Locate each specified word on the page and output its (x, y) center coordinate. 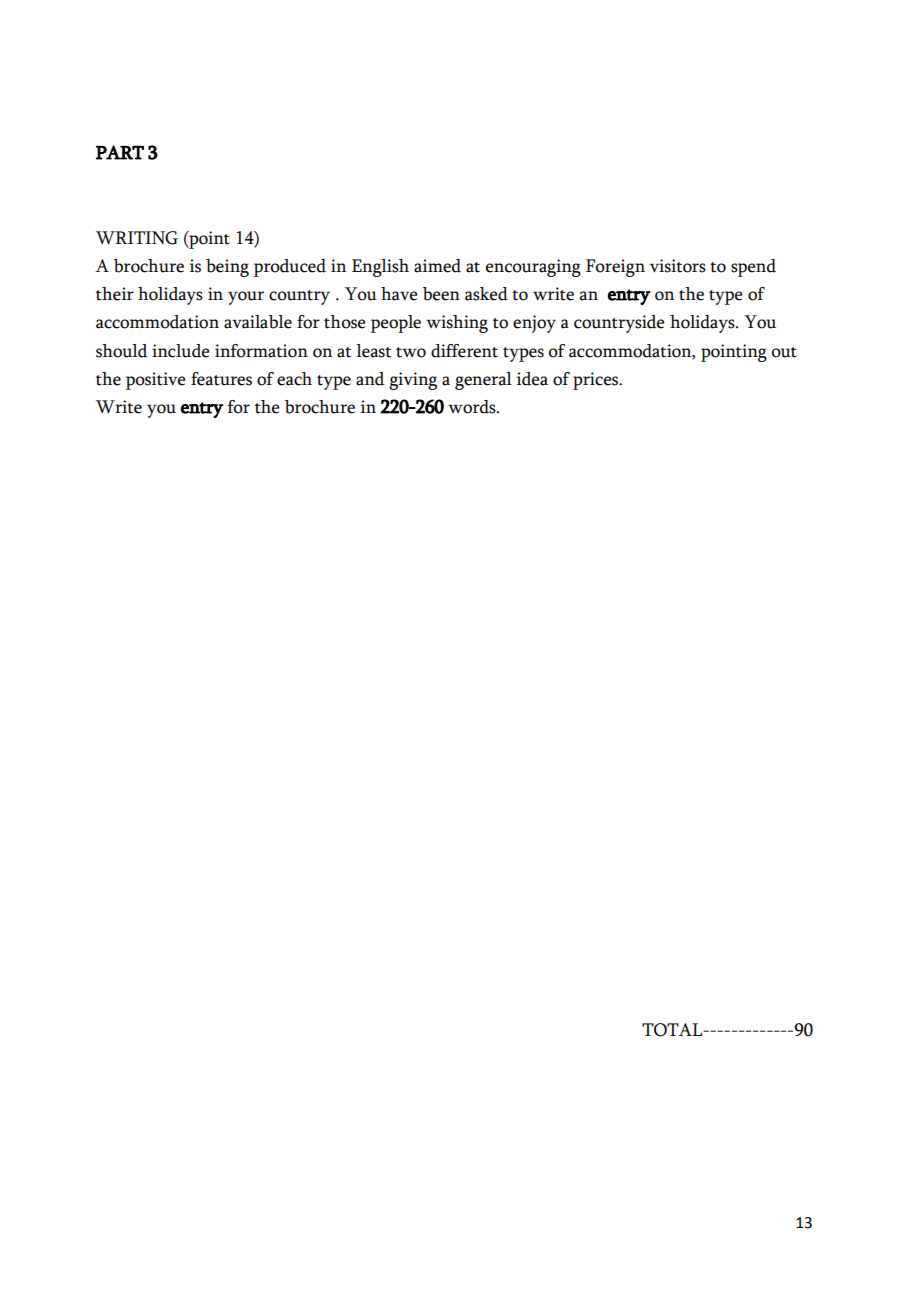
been (441, 294)
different (464, 351)
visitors (678, 266)
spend (753, 268)
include (180, 351)
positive (155, 381)
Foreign (615, 268)
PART (120, 152)
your (246, 298)
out (784, 352)
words (473, 407)
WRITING (137, 238)
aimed (437, 266)
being (227, 268)
